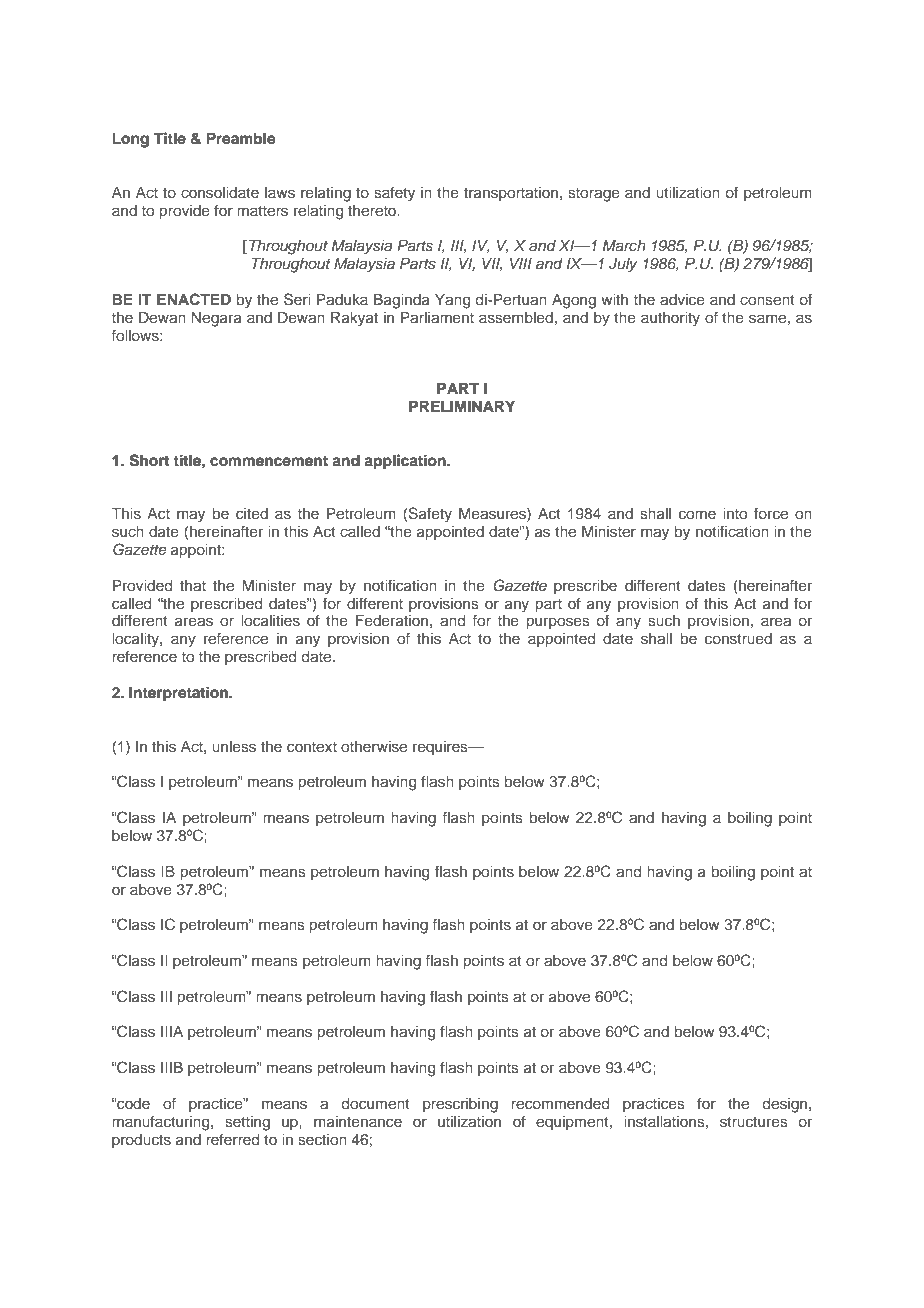 The image size is (924, 1308). Describe the element at coordinates (460, 1105) in the document. I see `prescribing` at that location.
